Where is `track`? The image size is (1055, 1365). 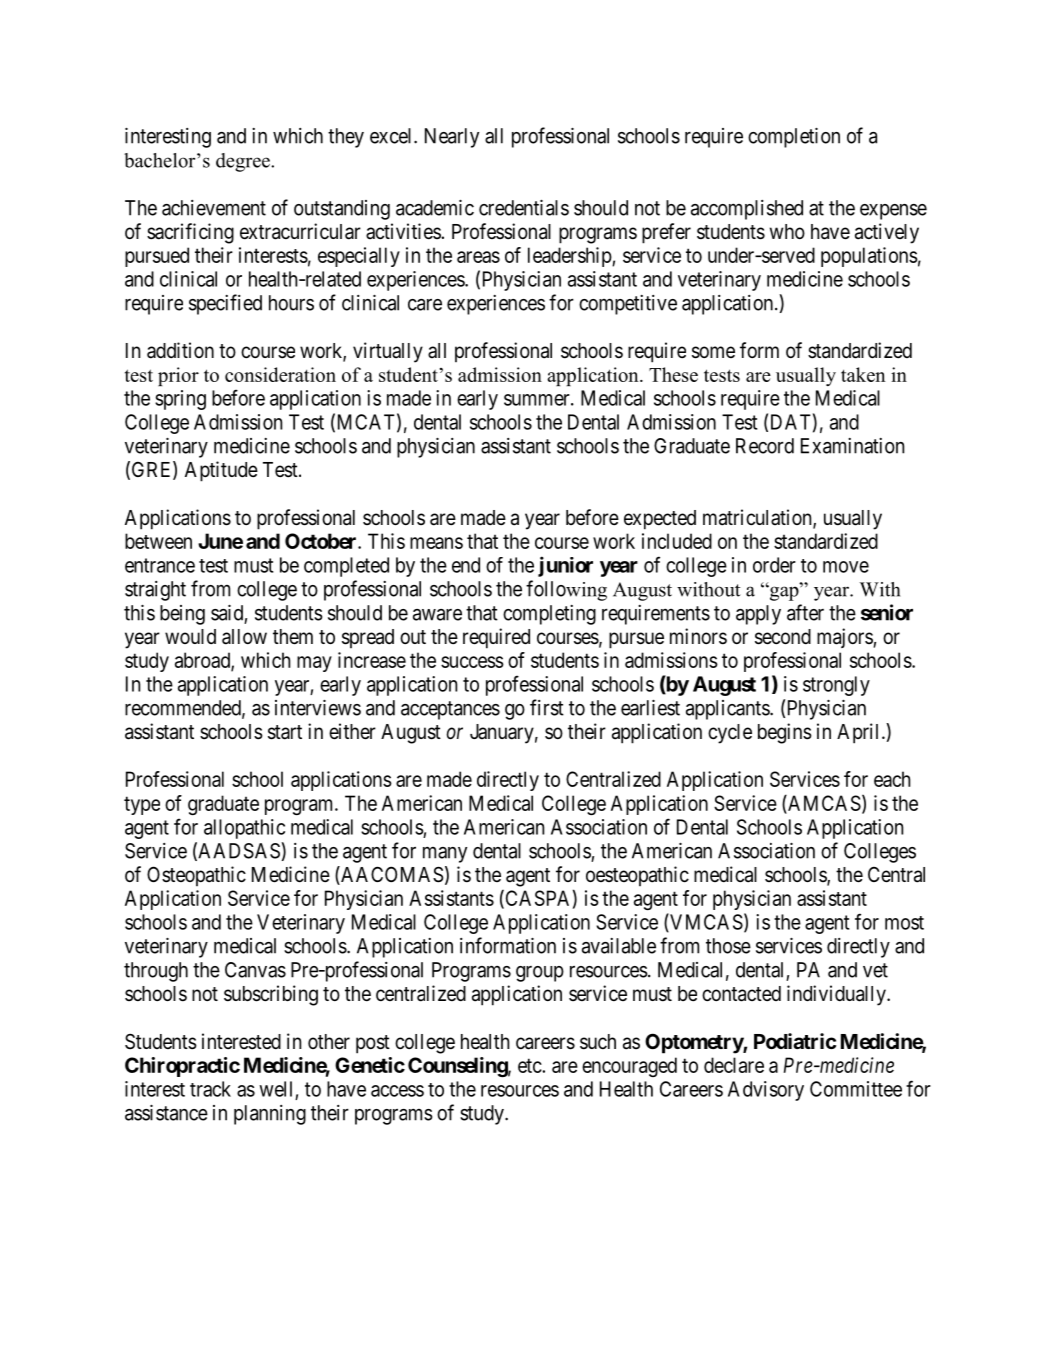 track is located at coordinates (210, 1089).
